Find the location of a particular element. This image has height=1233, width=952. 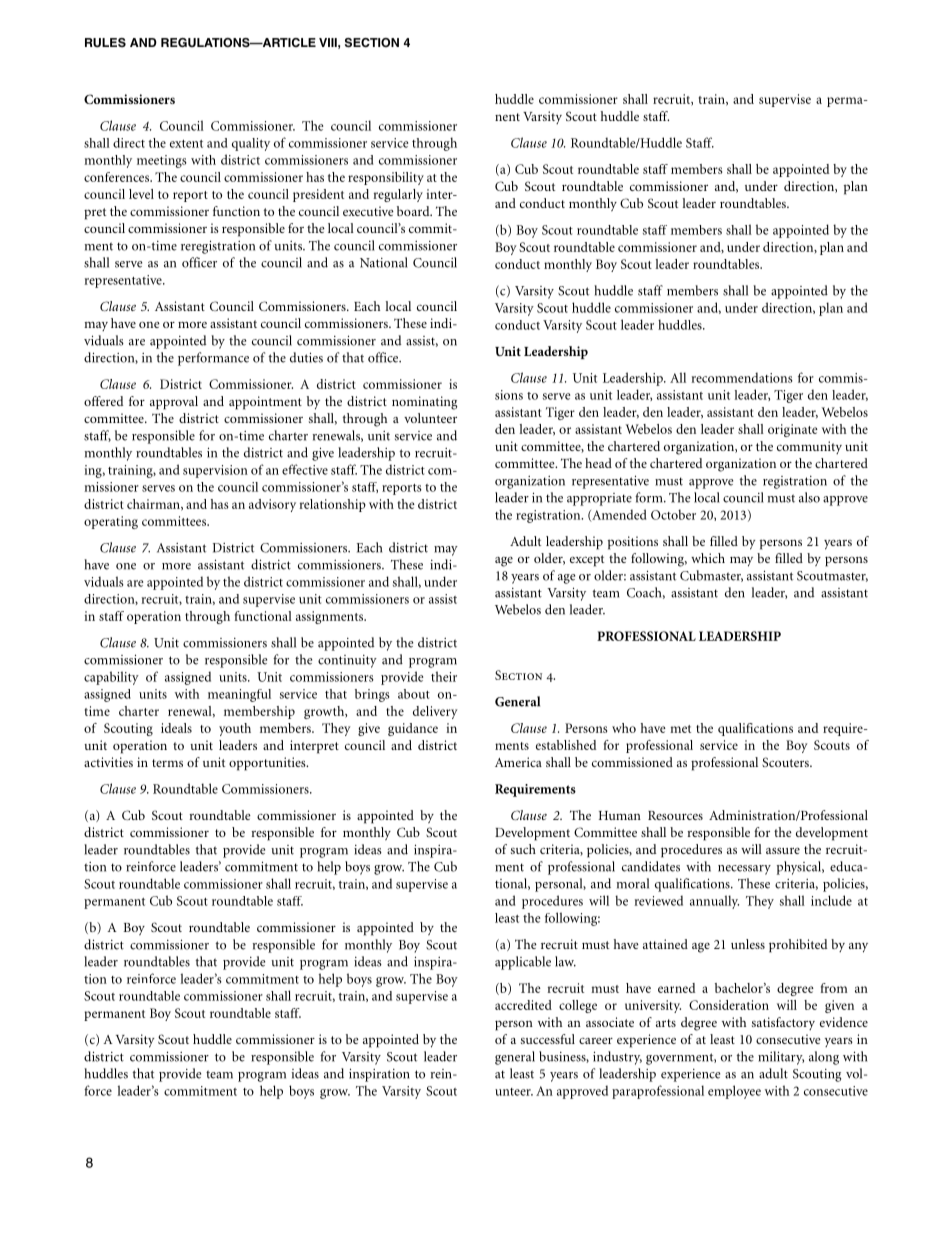

nominating is located at coordinates (425, 403).
